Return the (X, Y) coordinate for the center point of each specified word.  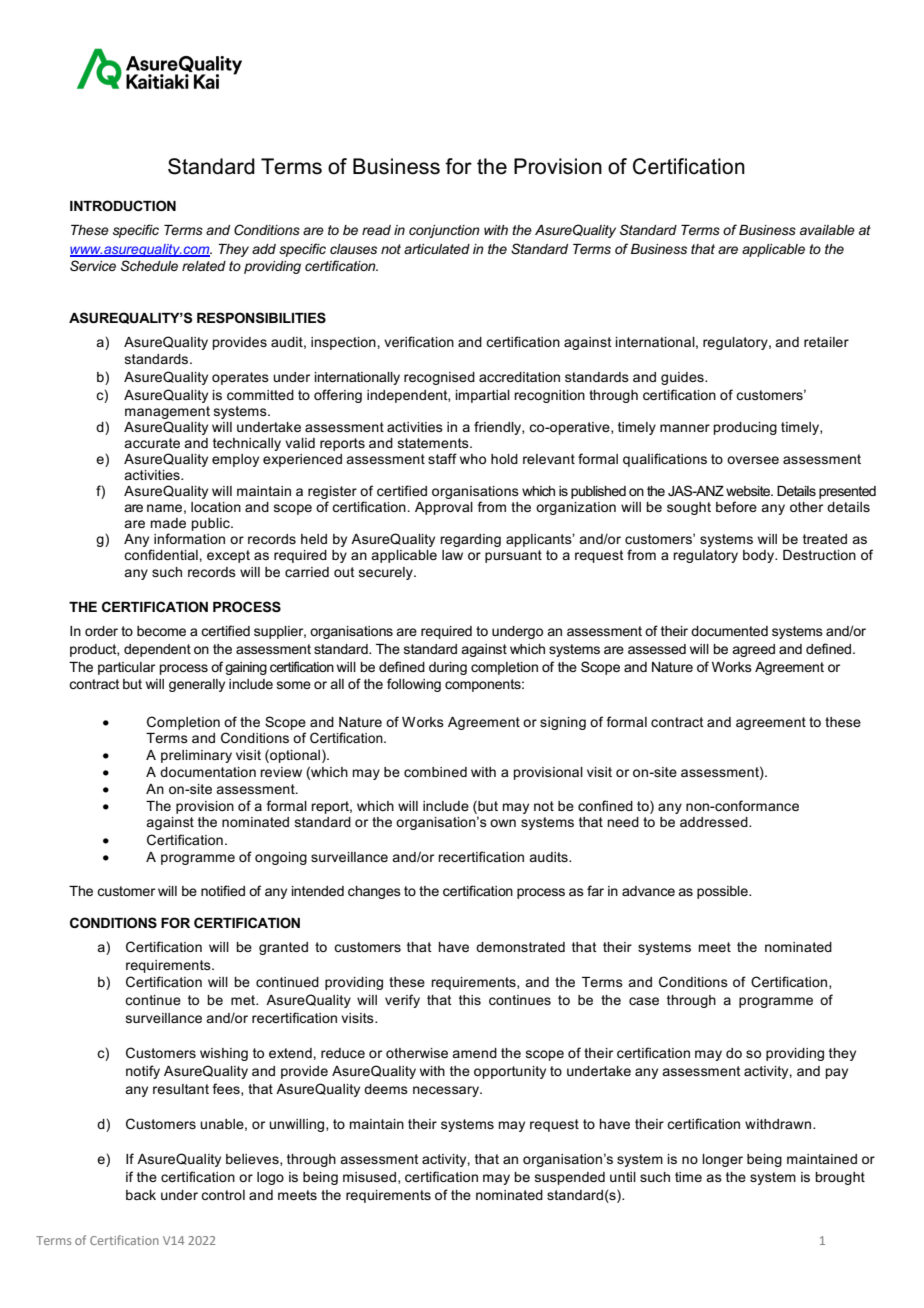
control (223, 1195)
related (204, 266)
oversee (753, 460)
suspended (570, 1178)
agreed (753, 650)
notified (223, 890)
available (827, 230)
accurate (152, 443)
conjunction (444, 231)
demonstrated (520, 947)
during (448, 668)
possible (723, 892)
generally (197, 685)
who (473, 459)
